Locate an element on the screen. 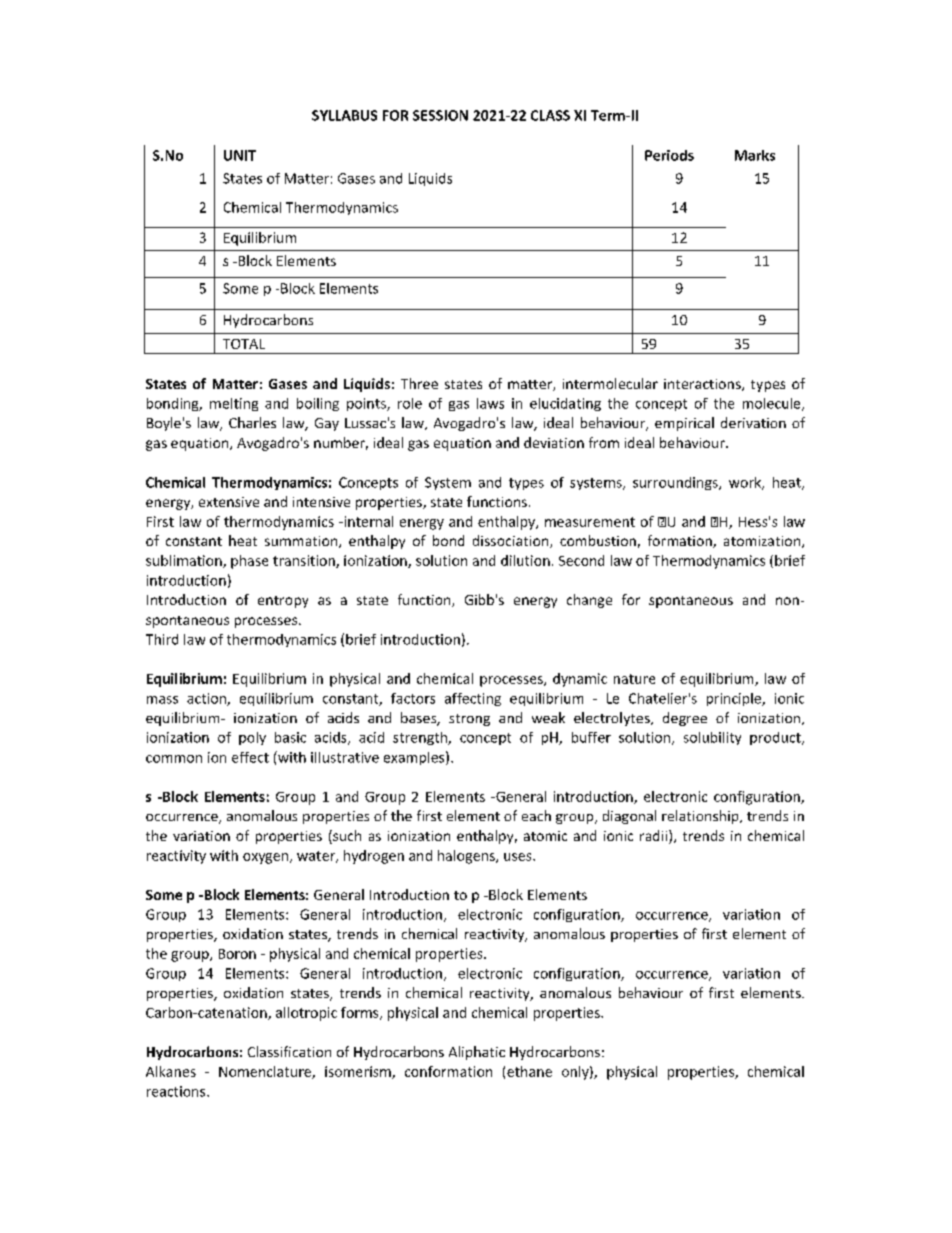 The width and height of the screenshot is (952, 1233). SESSION is located at coordinates (440, 115).
